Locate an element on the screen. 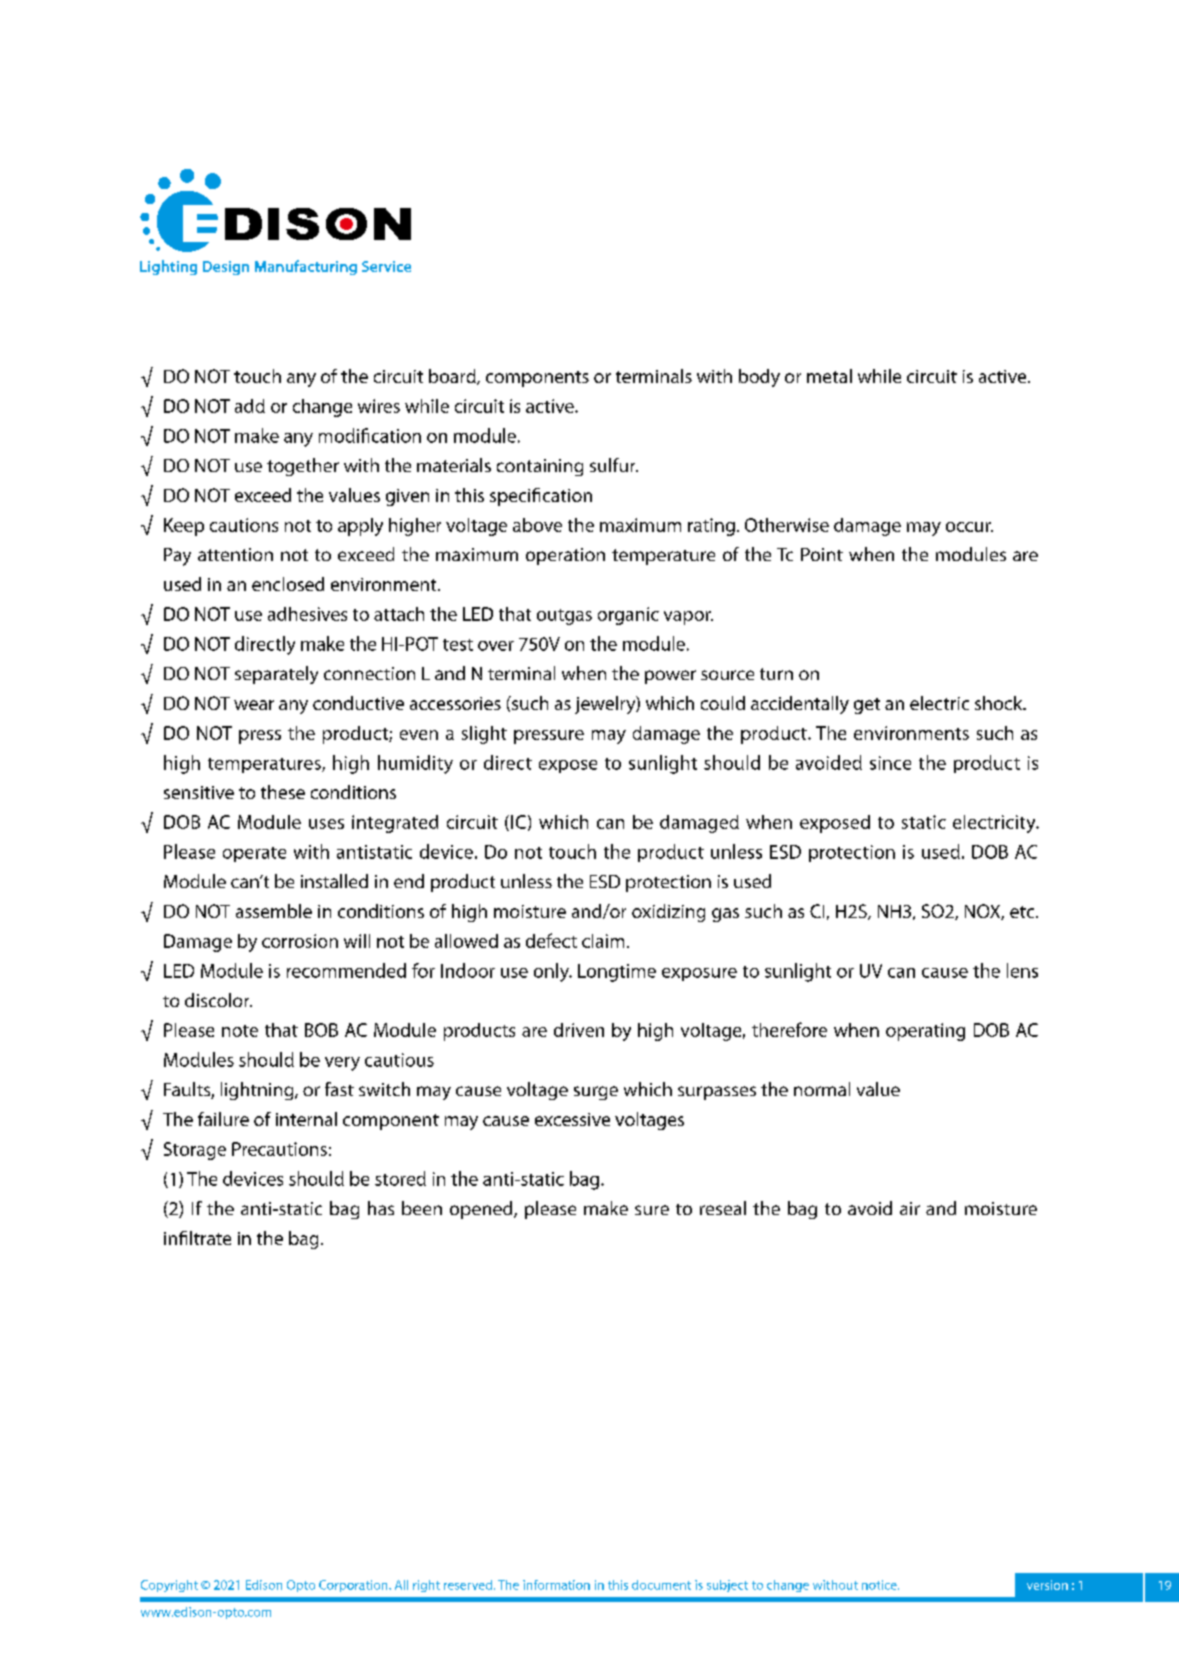  these is located at coordinates (283, 792).
